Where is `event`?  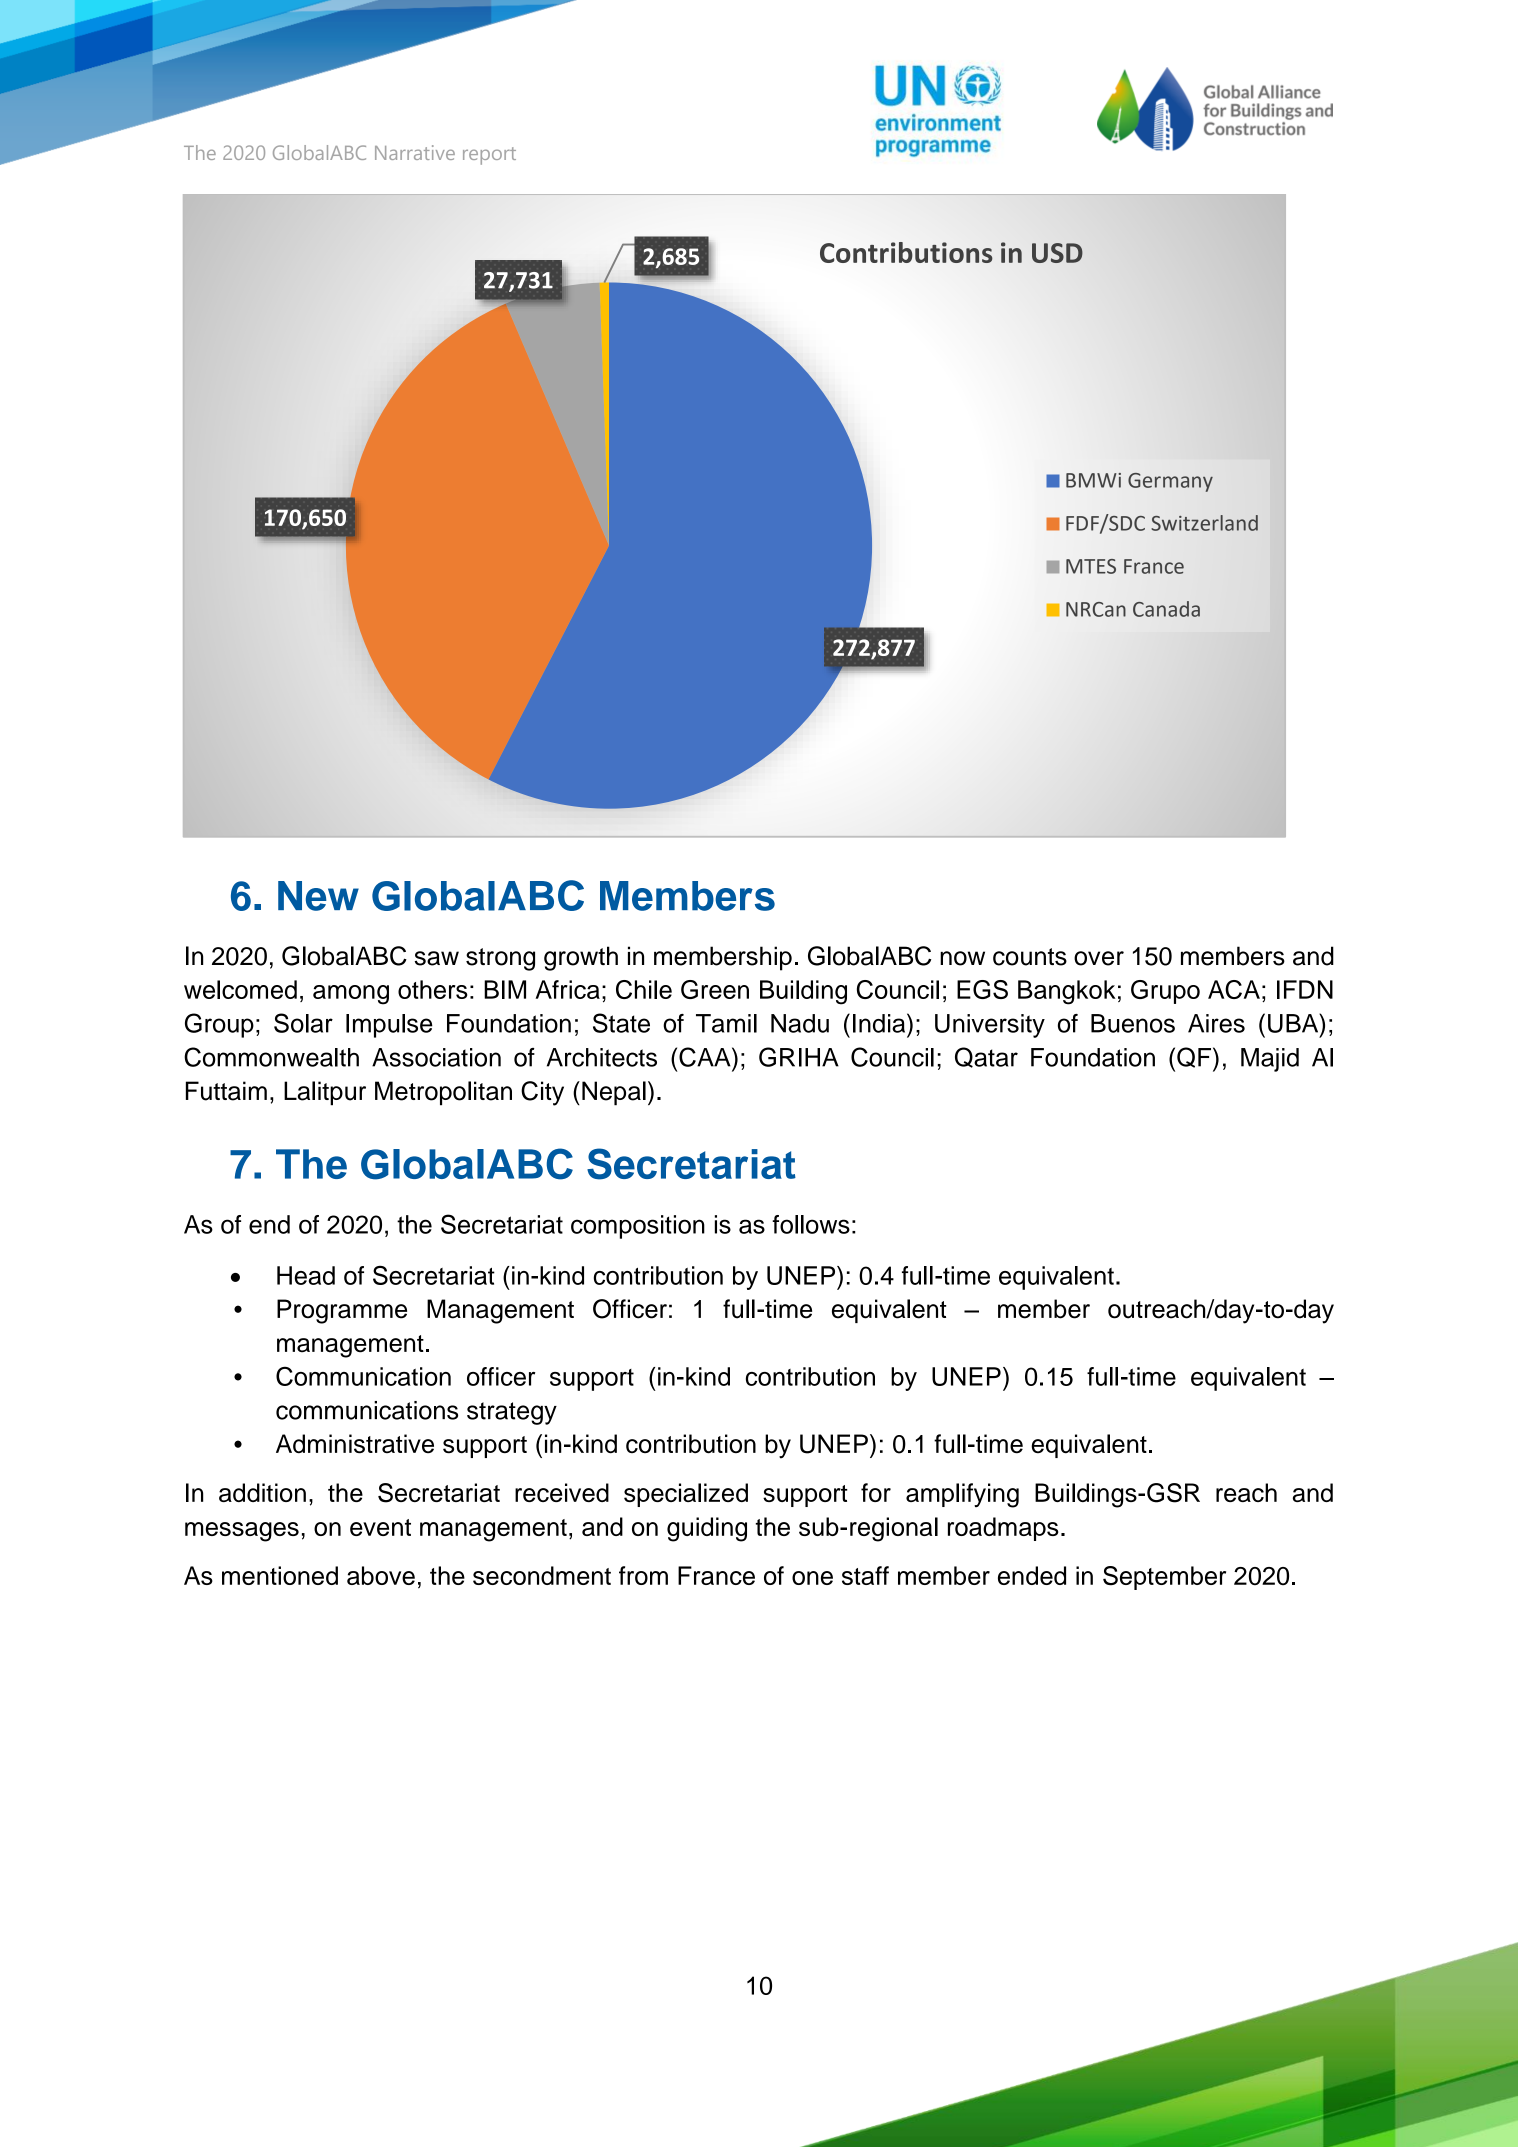
event is located at coordinates (380, 1527).
